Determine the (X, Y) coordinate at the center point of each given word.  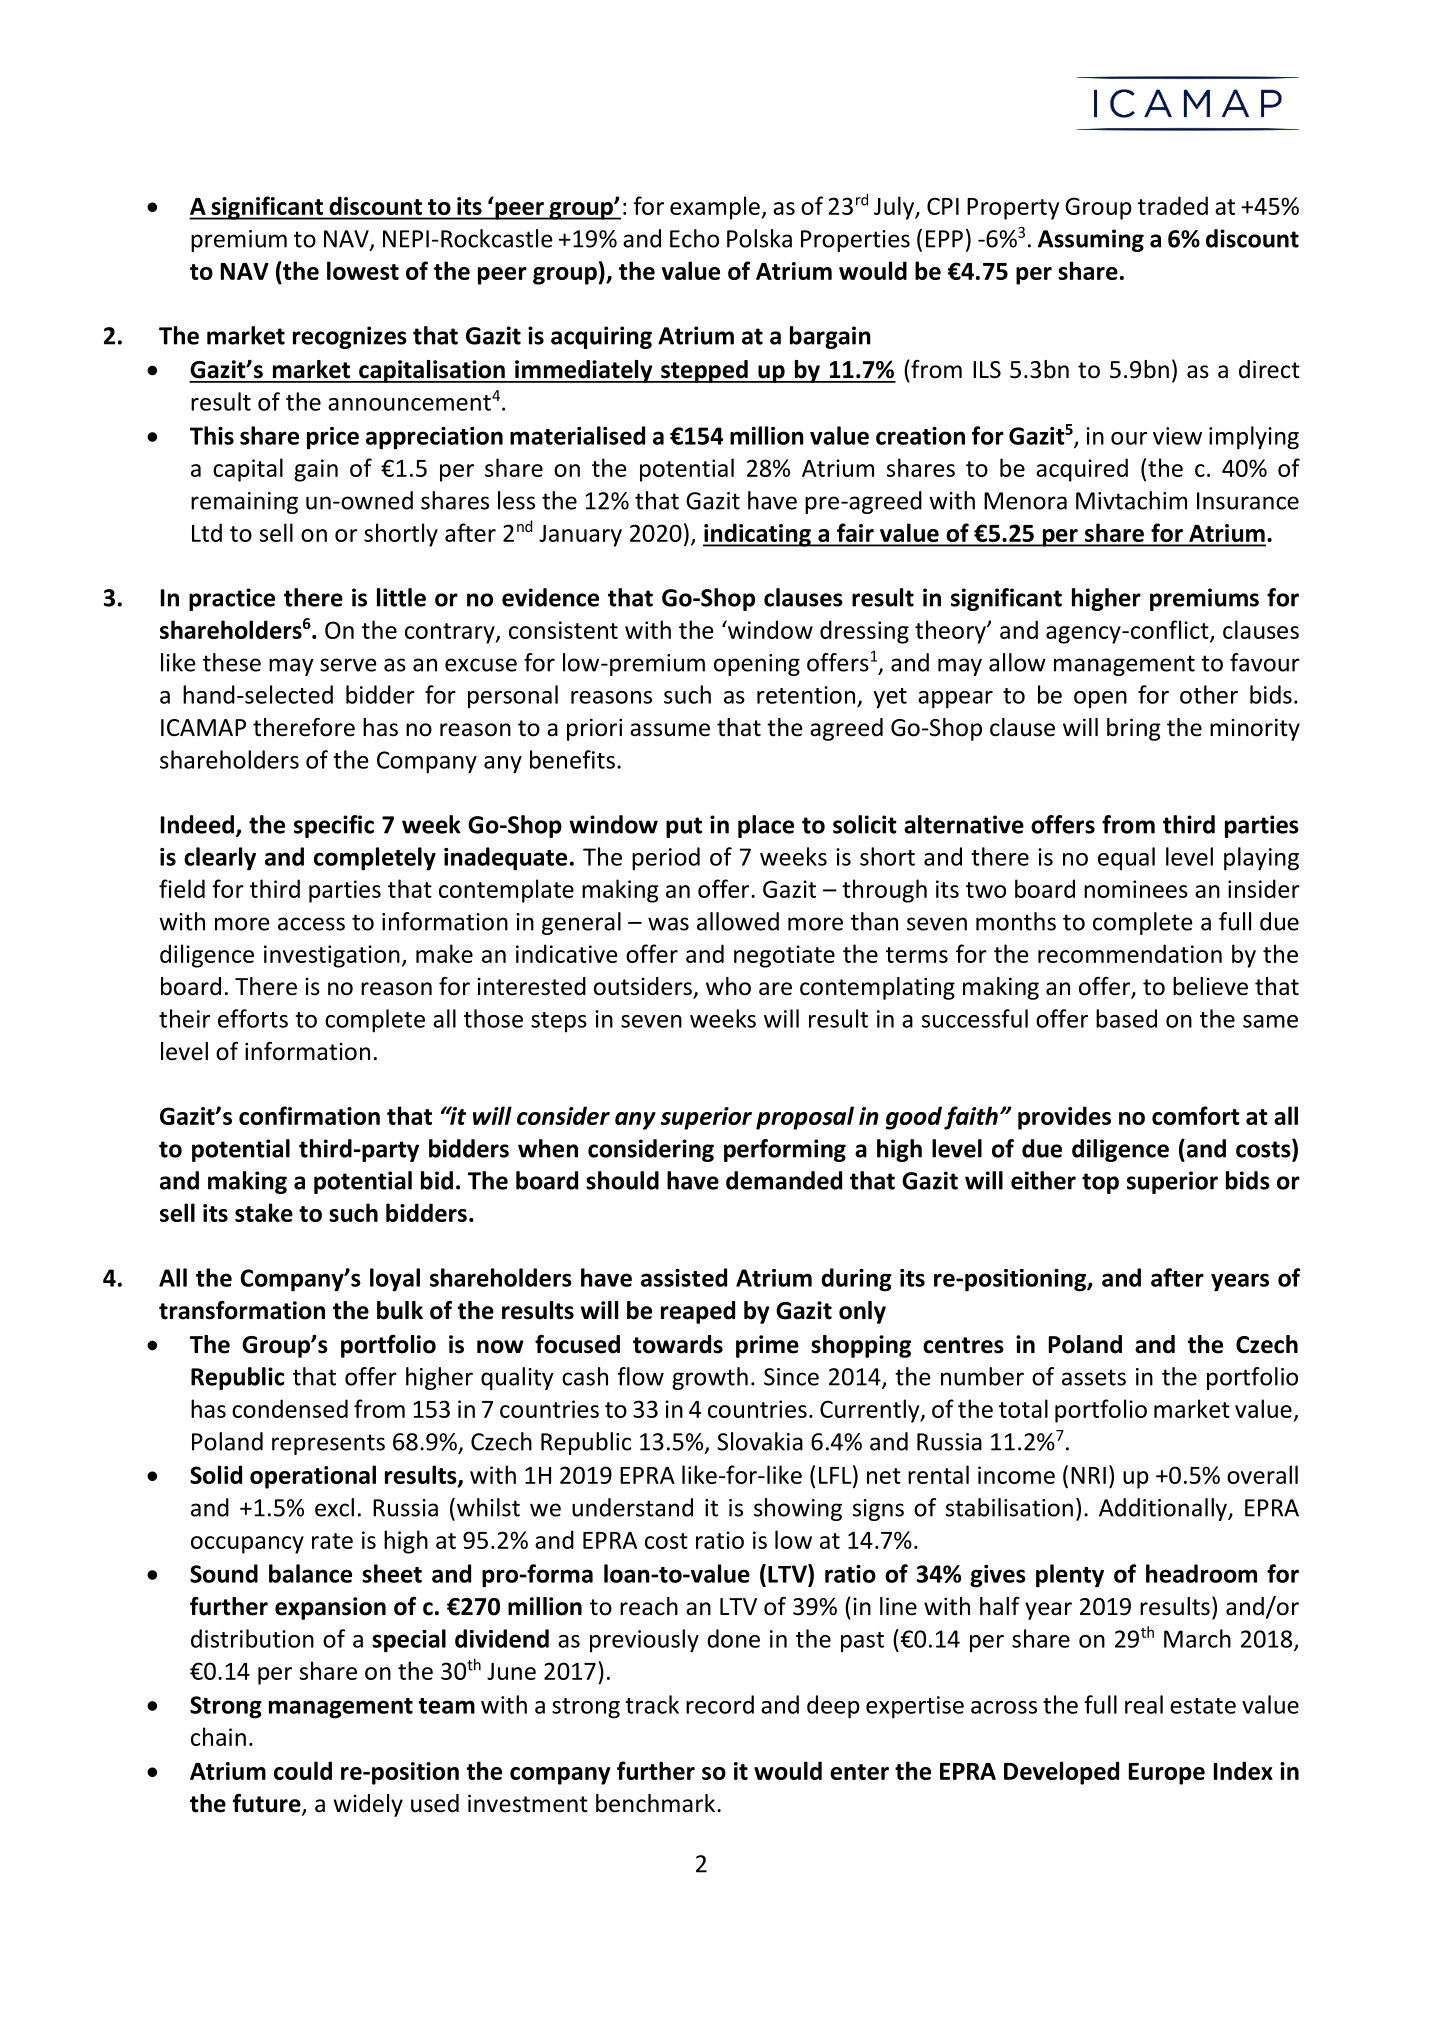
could (303, 1770)
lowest (363, 270)
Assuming (1091, 240)
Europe (1167, 1774)
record (720, 1704)
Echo (694, 238)
